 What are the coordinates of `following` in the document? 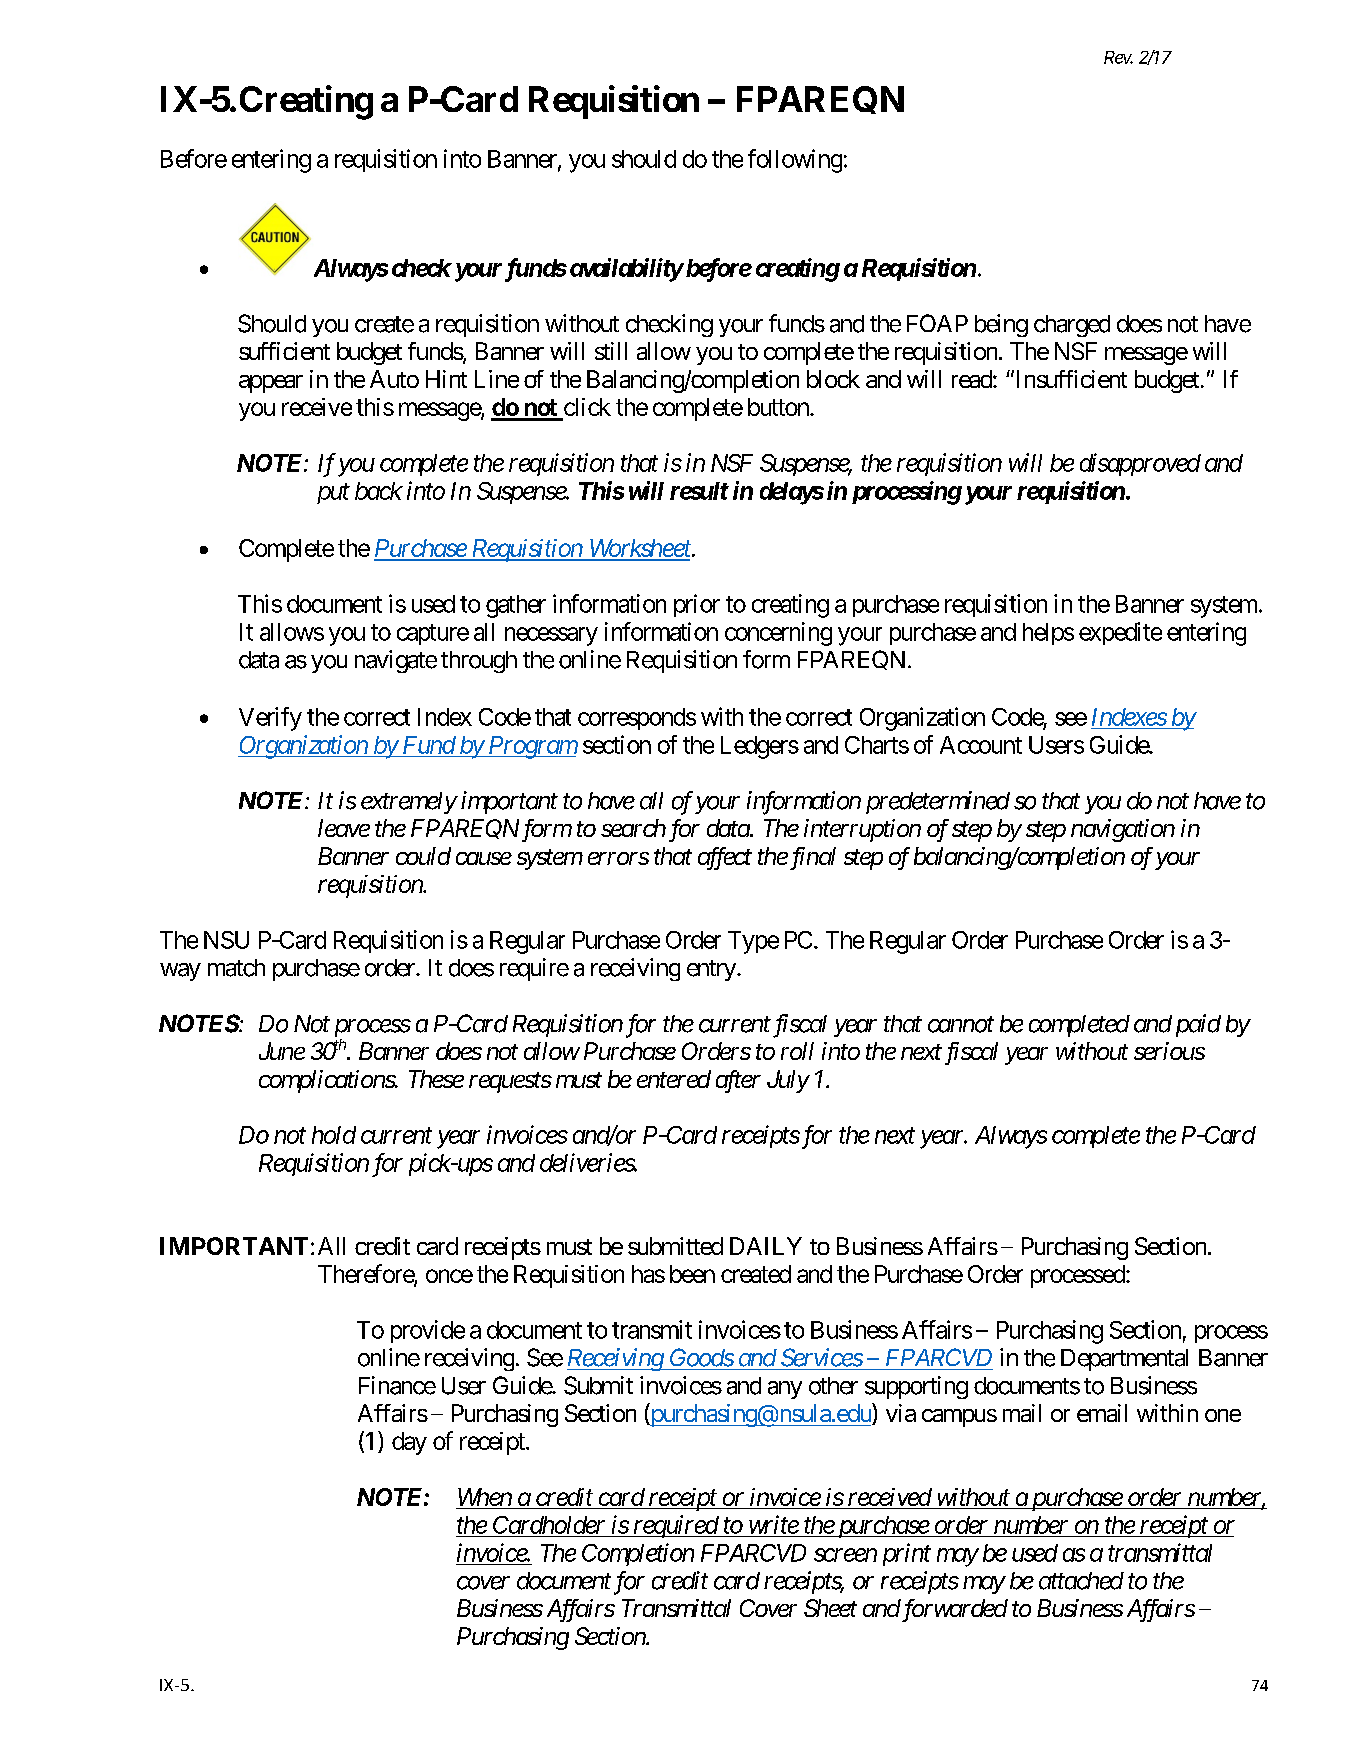 It's located at (795, 161).
